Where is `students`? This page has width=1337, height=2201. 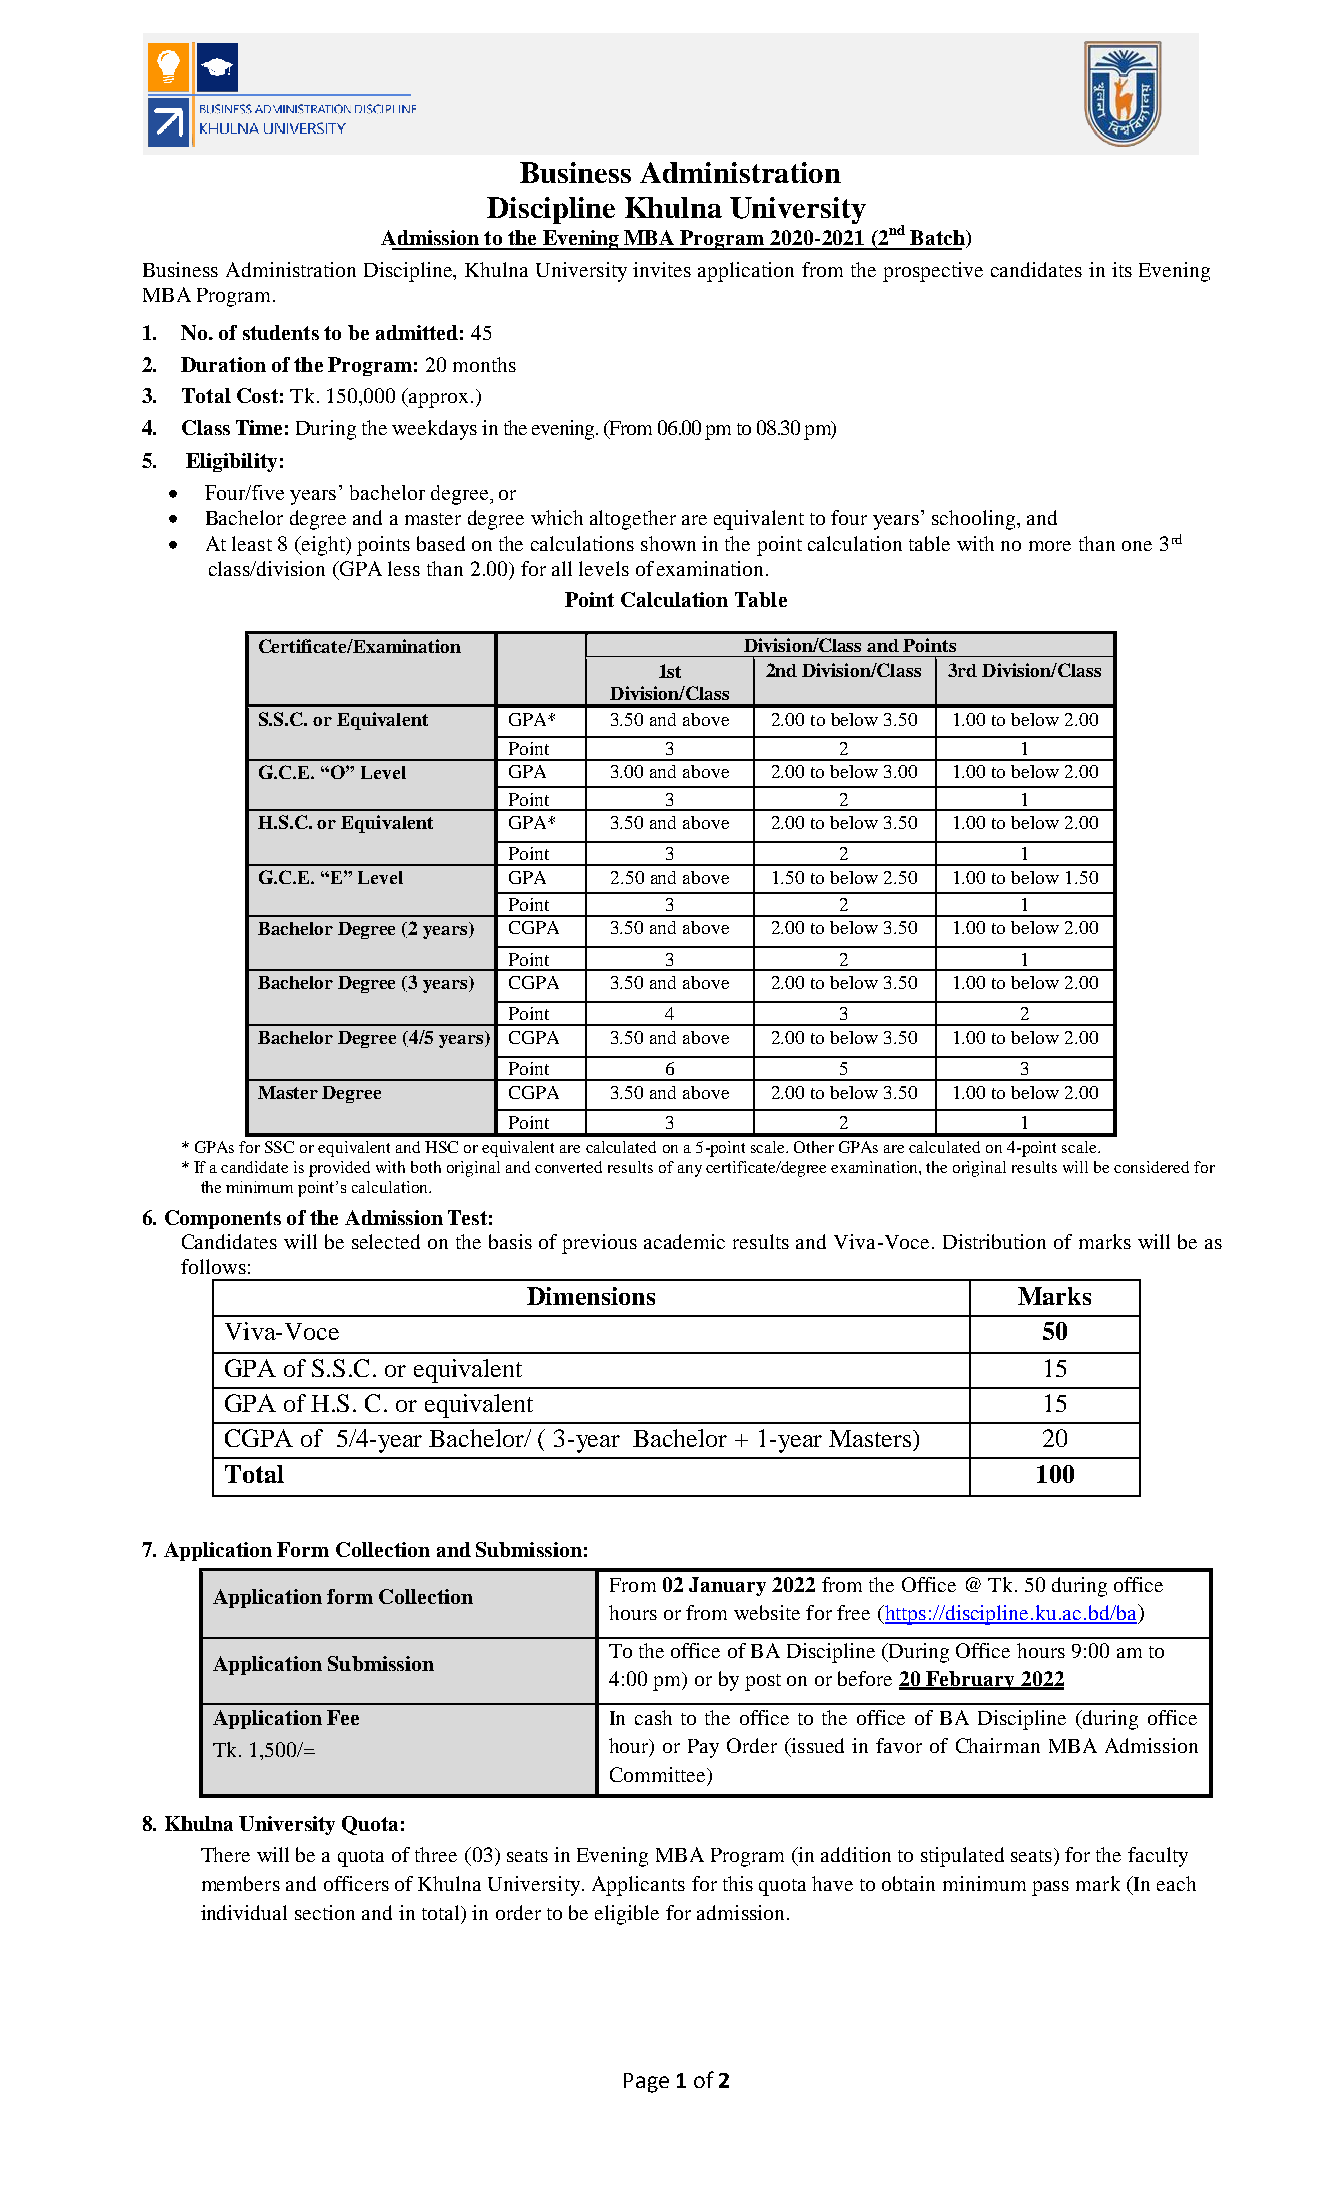 students is located at coordinates (281, 332).
